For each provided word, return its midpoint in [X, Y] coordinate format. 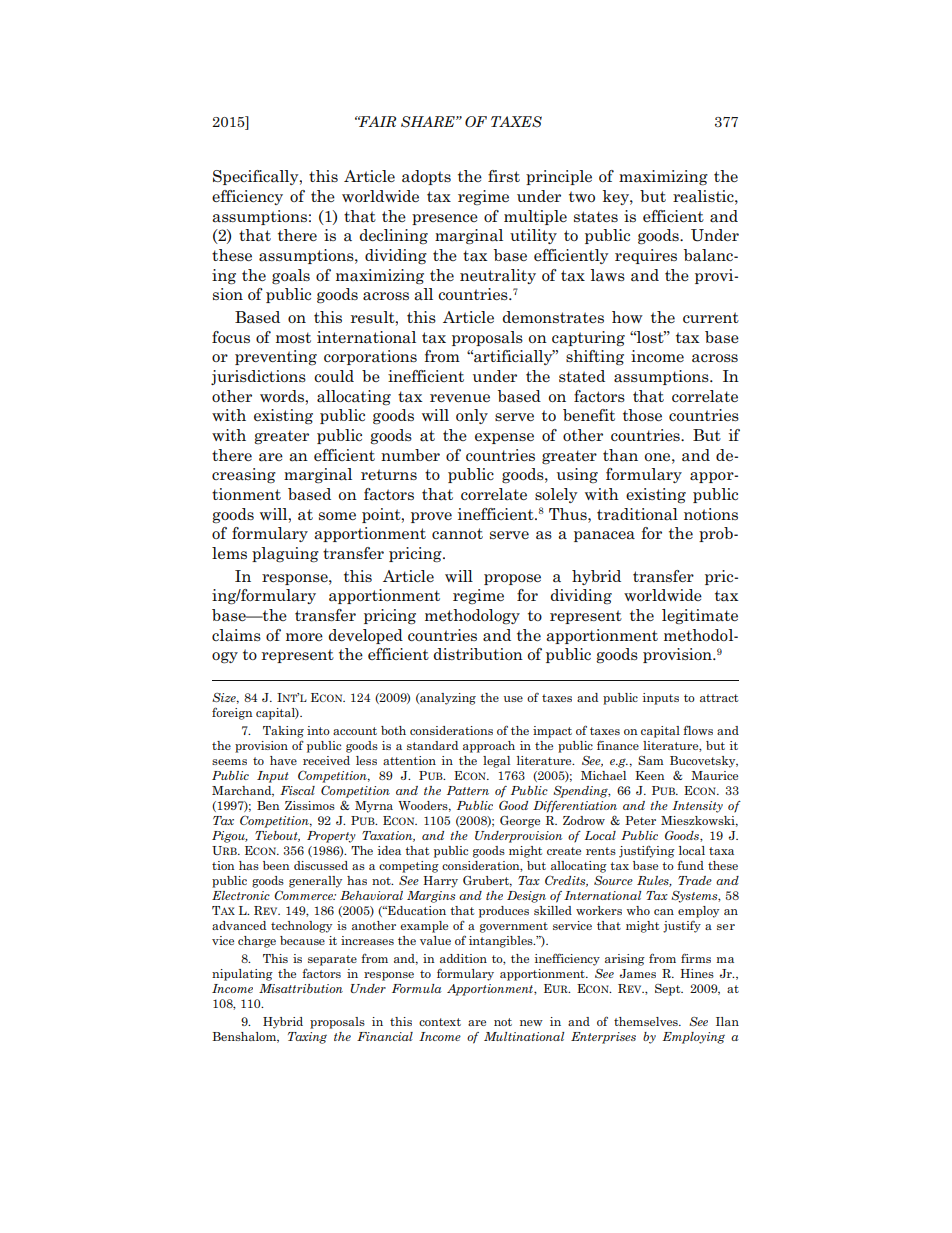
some [337, 516]
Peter [640, 820]
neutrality [498, 276]
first [504, 176]
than [620, 455]
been [276, 865]
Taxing [307, 1038]
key [617, 197]
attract [719, 698]
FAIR [376, 121]
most [293, 337]
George [520, 822]
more [304, 637]
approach [489, 747]
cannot [457, 534]
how [627, 317]
